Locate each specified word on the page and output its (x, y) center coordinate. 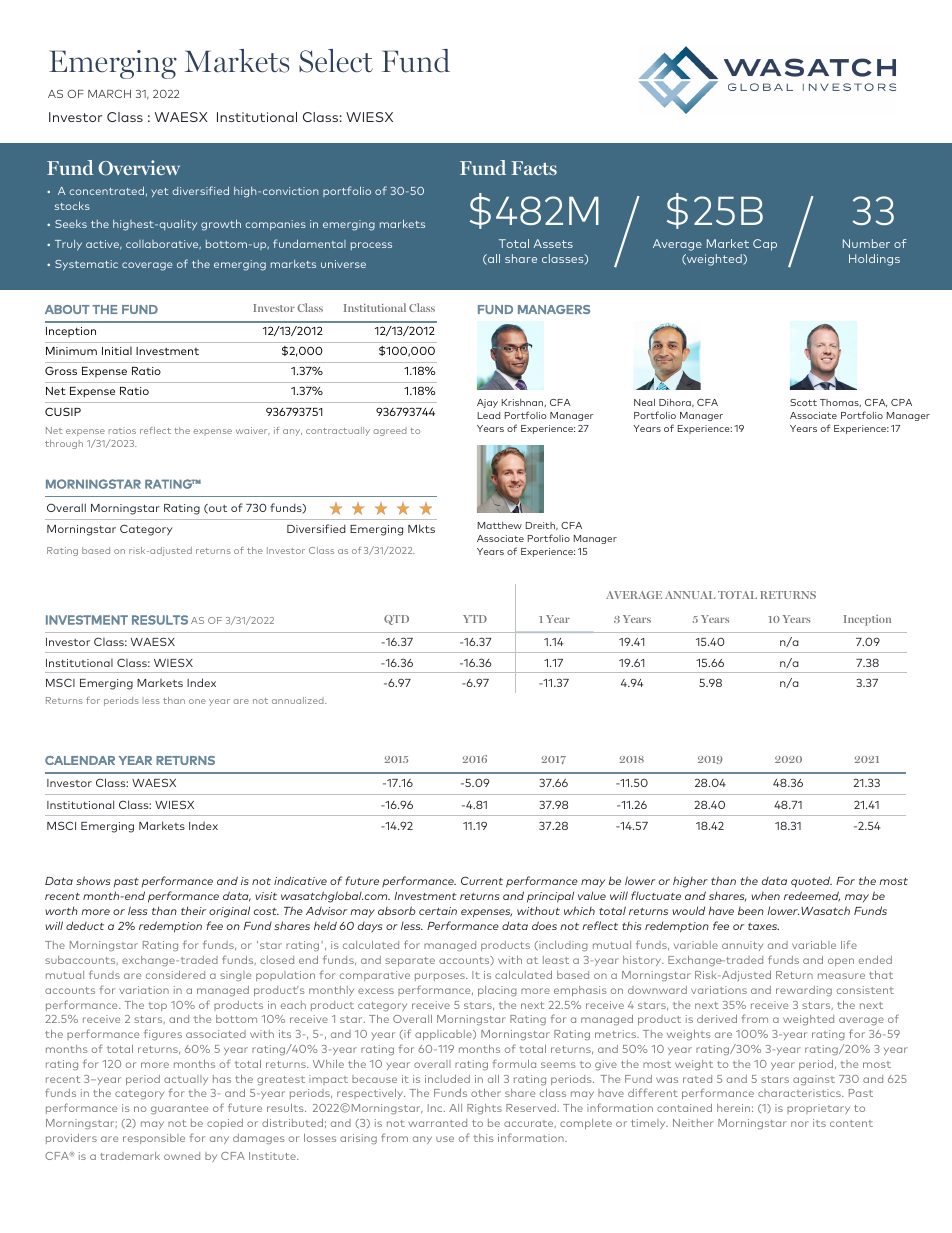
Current (482, 880)
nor (800, 1124)
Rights (484, 1109)
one (197, 701)
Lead (489, 415)
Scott (803, 402)
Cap (765, 245)
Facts (534, 168)
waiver (253, 431)
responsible (154, 1139)
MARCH (109, 93)
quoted (811, 882)
